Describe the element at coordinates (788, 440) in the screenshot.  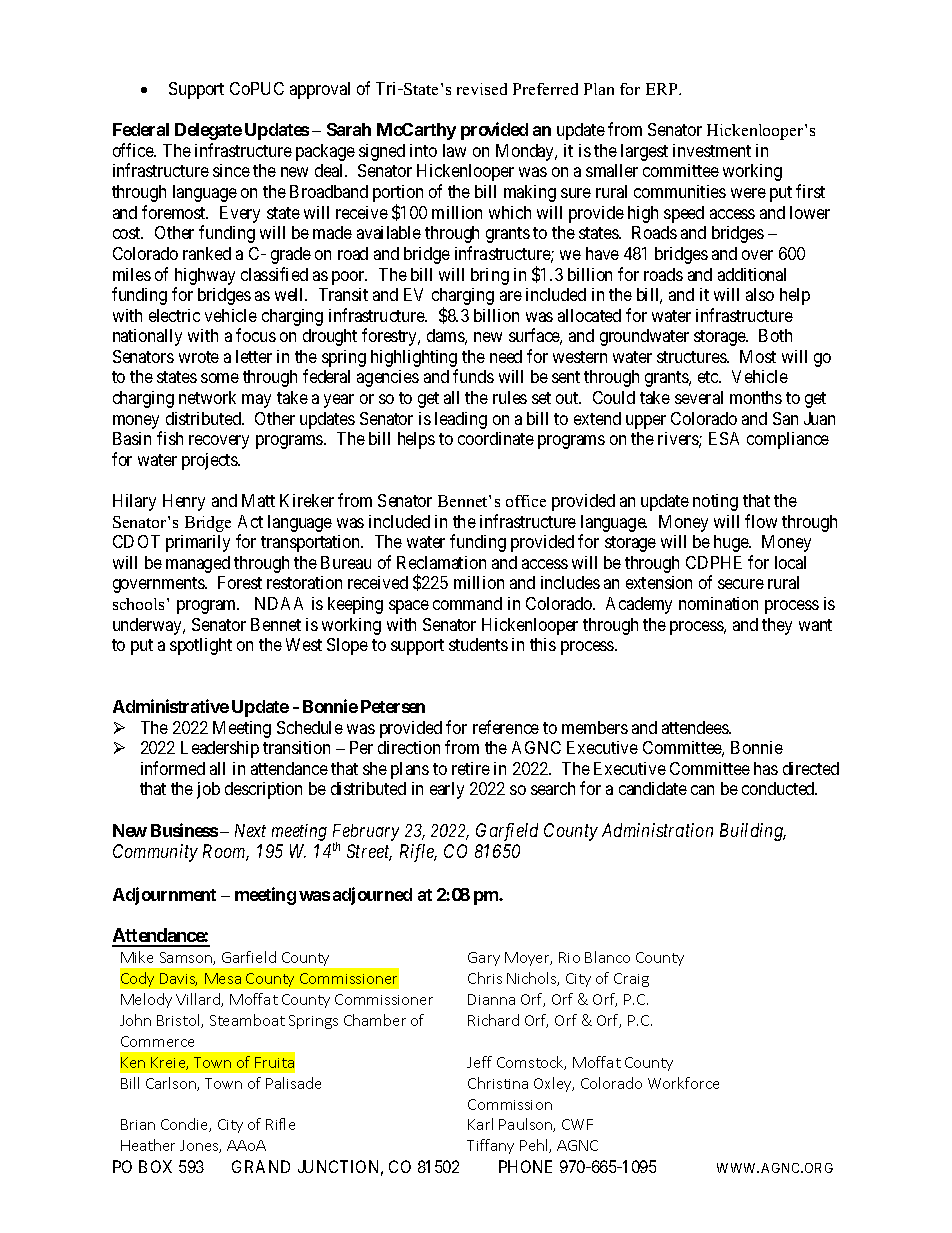
I see `compliance` at that location.
